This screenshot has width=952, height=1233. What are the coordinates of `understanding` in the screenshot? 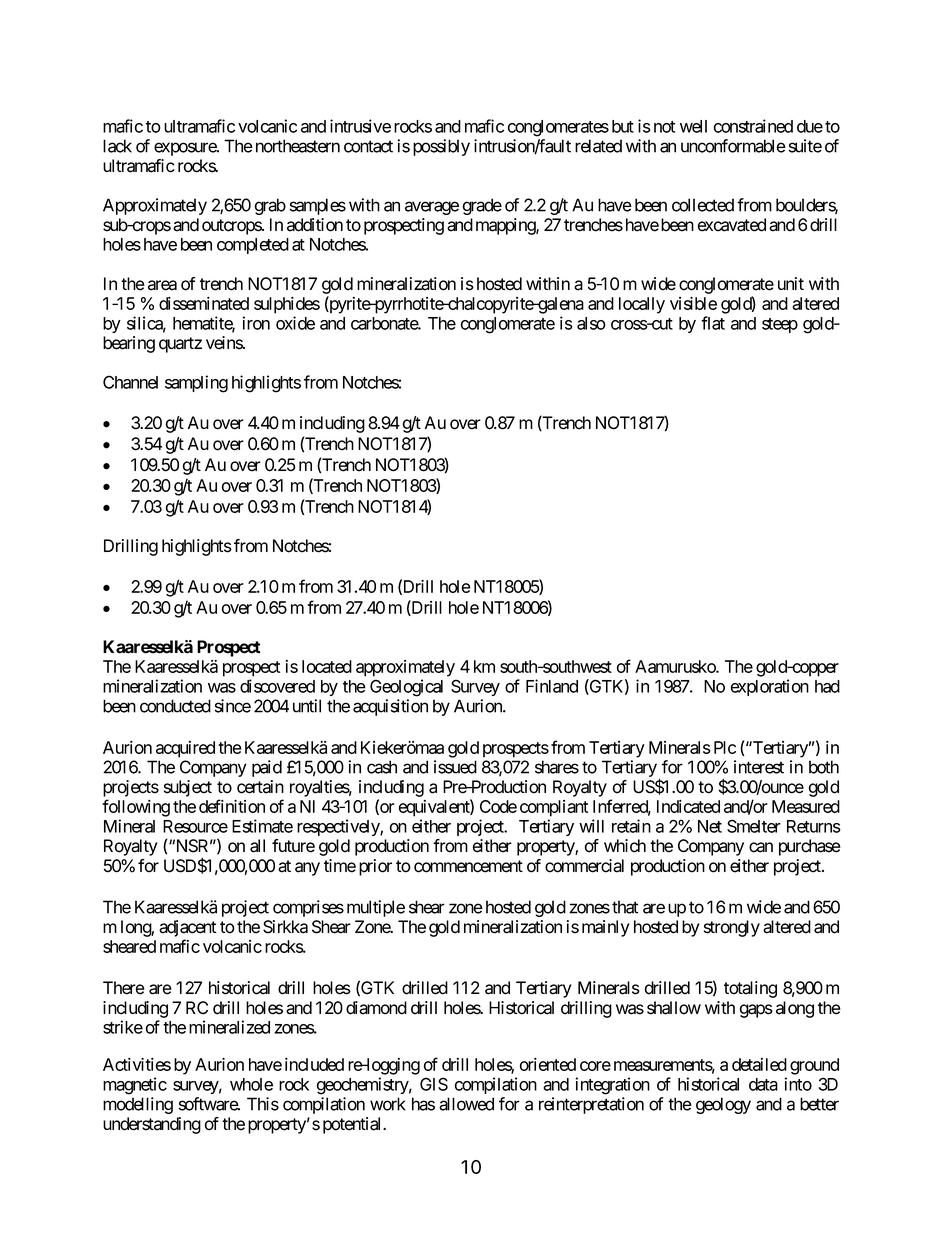 It's located at (152, 1125).
